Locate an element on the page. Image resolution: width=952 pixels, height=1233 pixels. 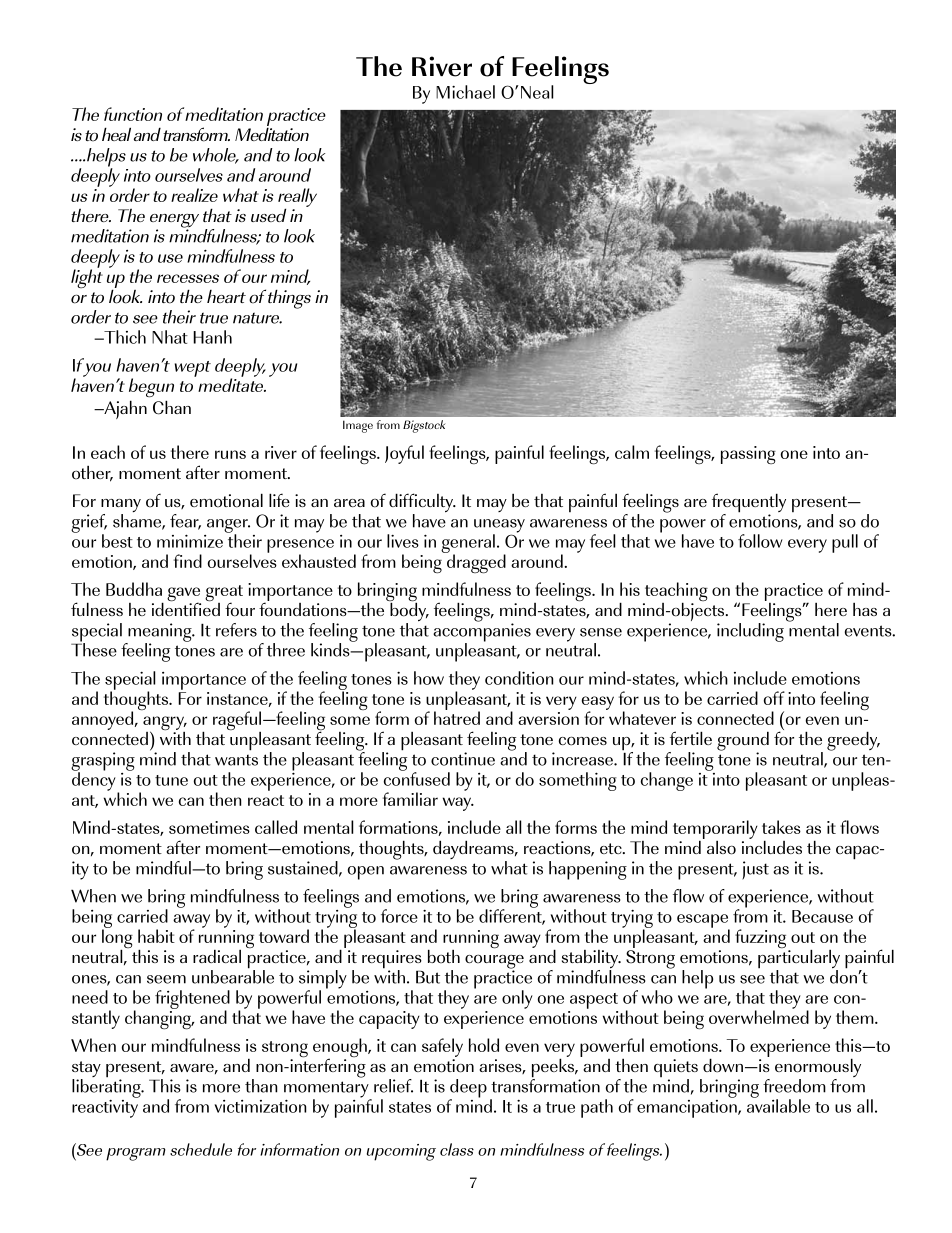
runs is located at coordinates (230, 454).
